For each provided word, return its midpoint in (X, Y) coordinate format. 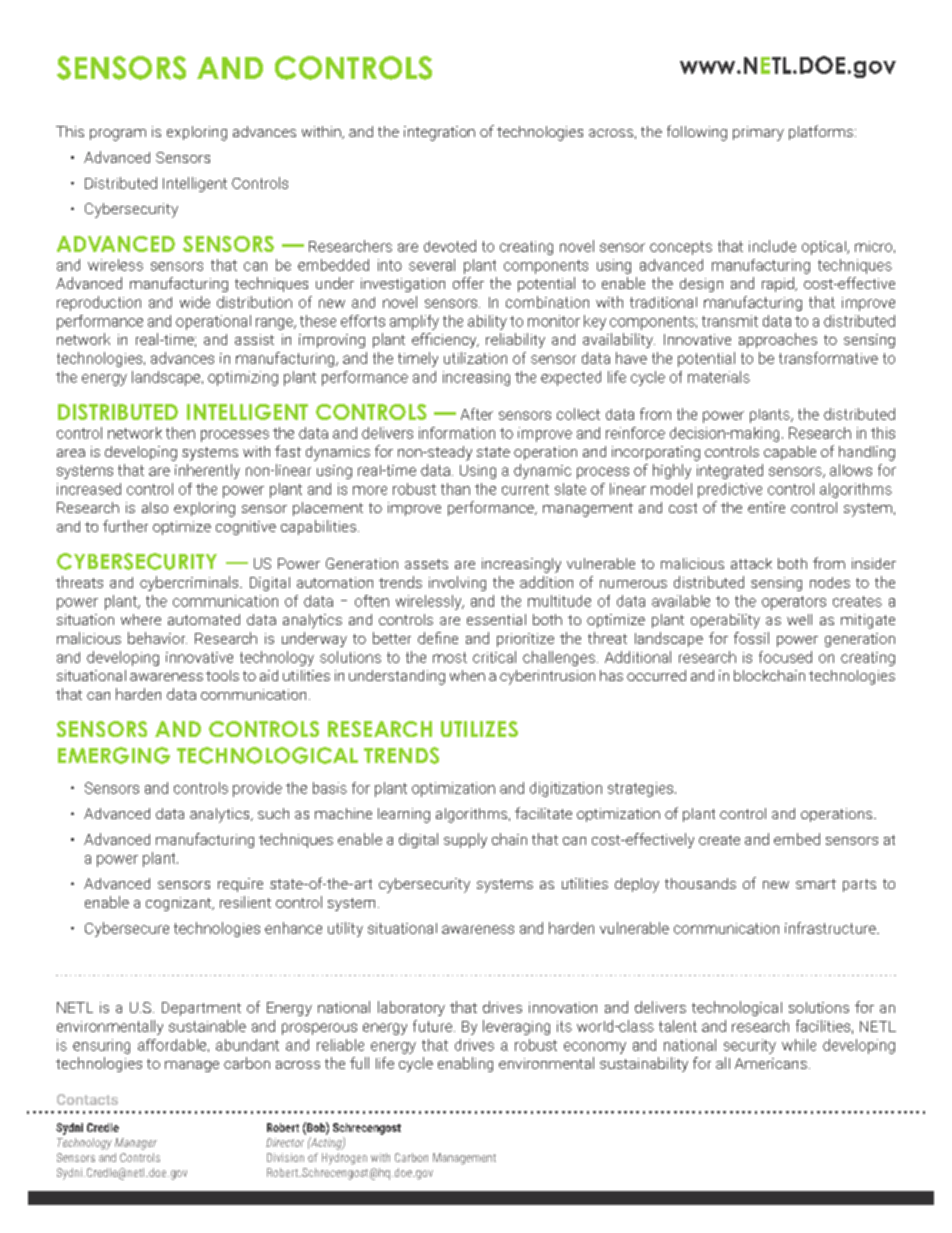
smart (816, 884)
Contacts (87, 1099)
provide (257, 789)
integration (439, 133)
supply (465, 840)
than (455, 489)
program (118, 135)
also (155, 507)
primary (758, 133)
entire (766, 507)
